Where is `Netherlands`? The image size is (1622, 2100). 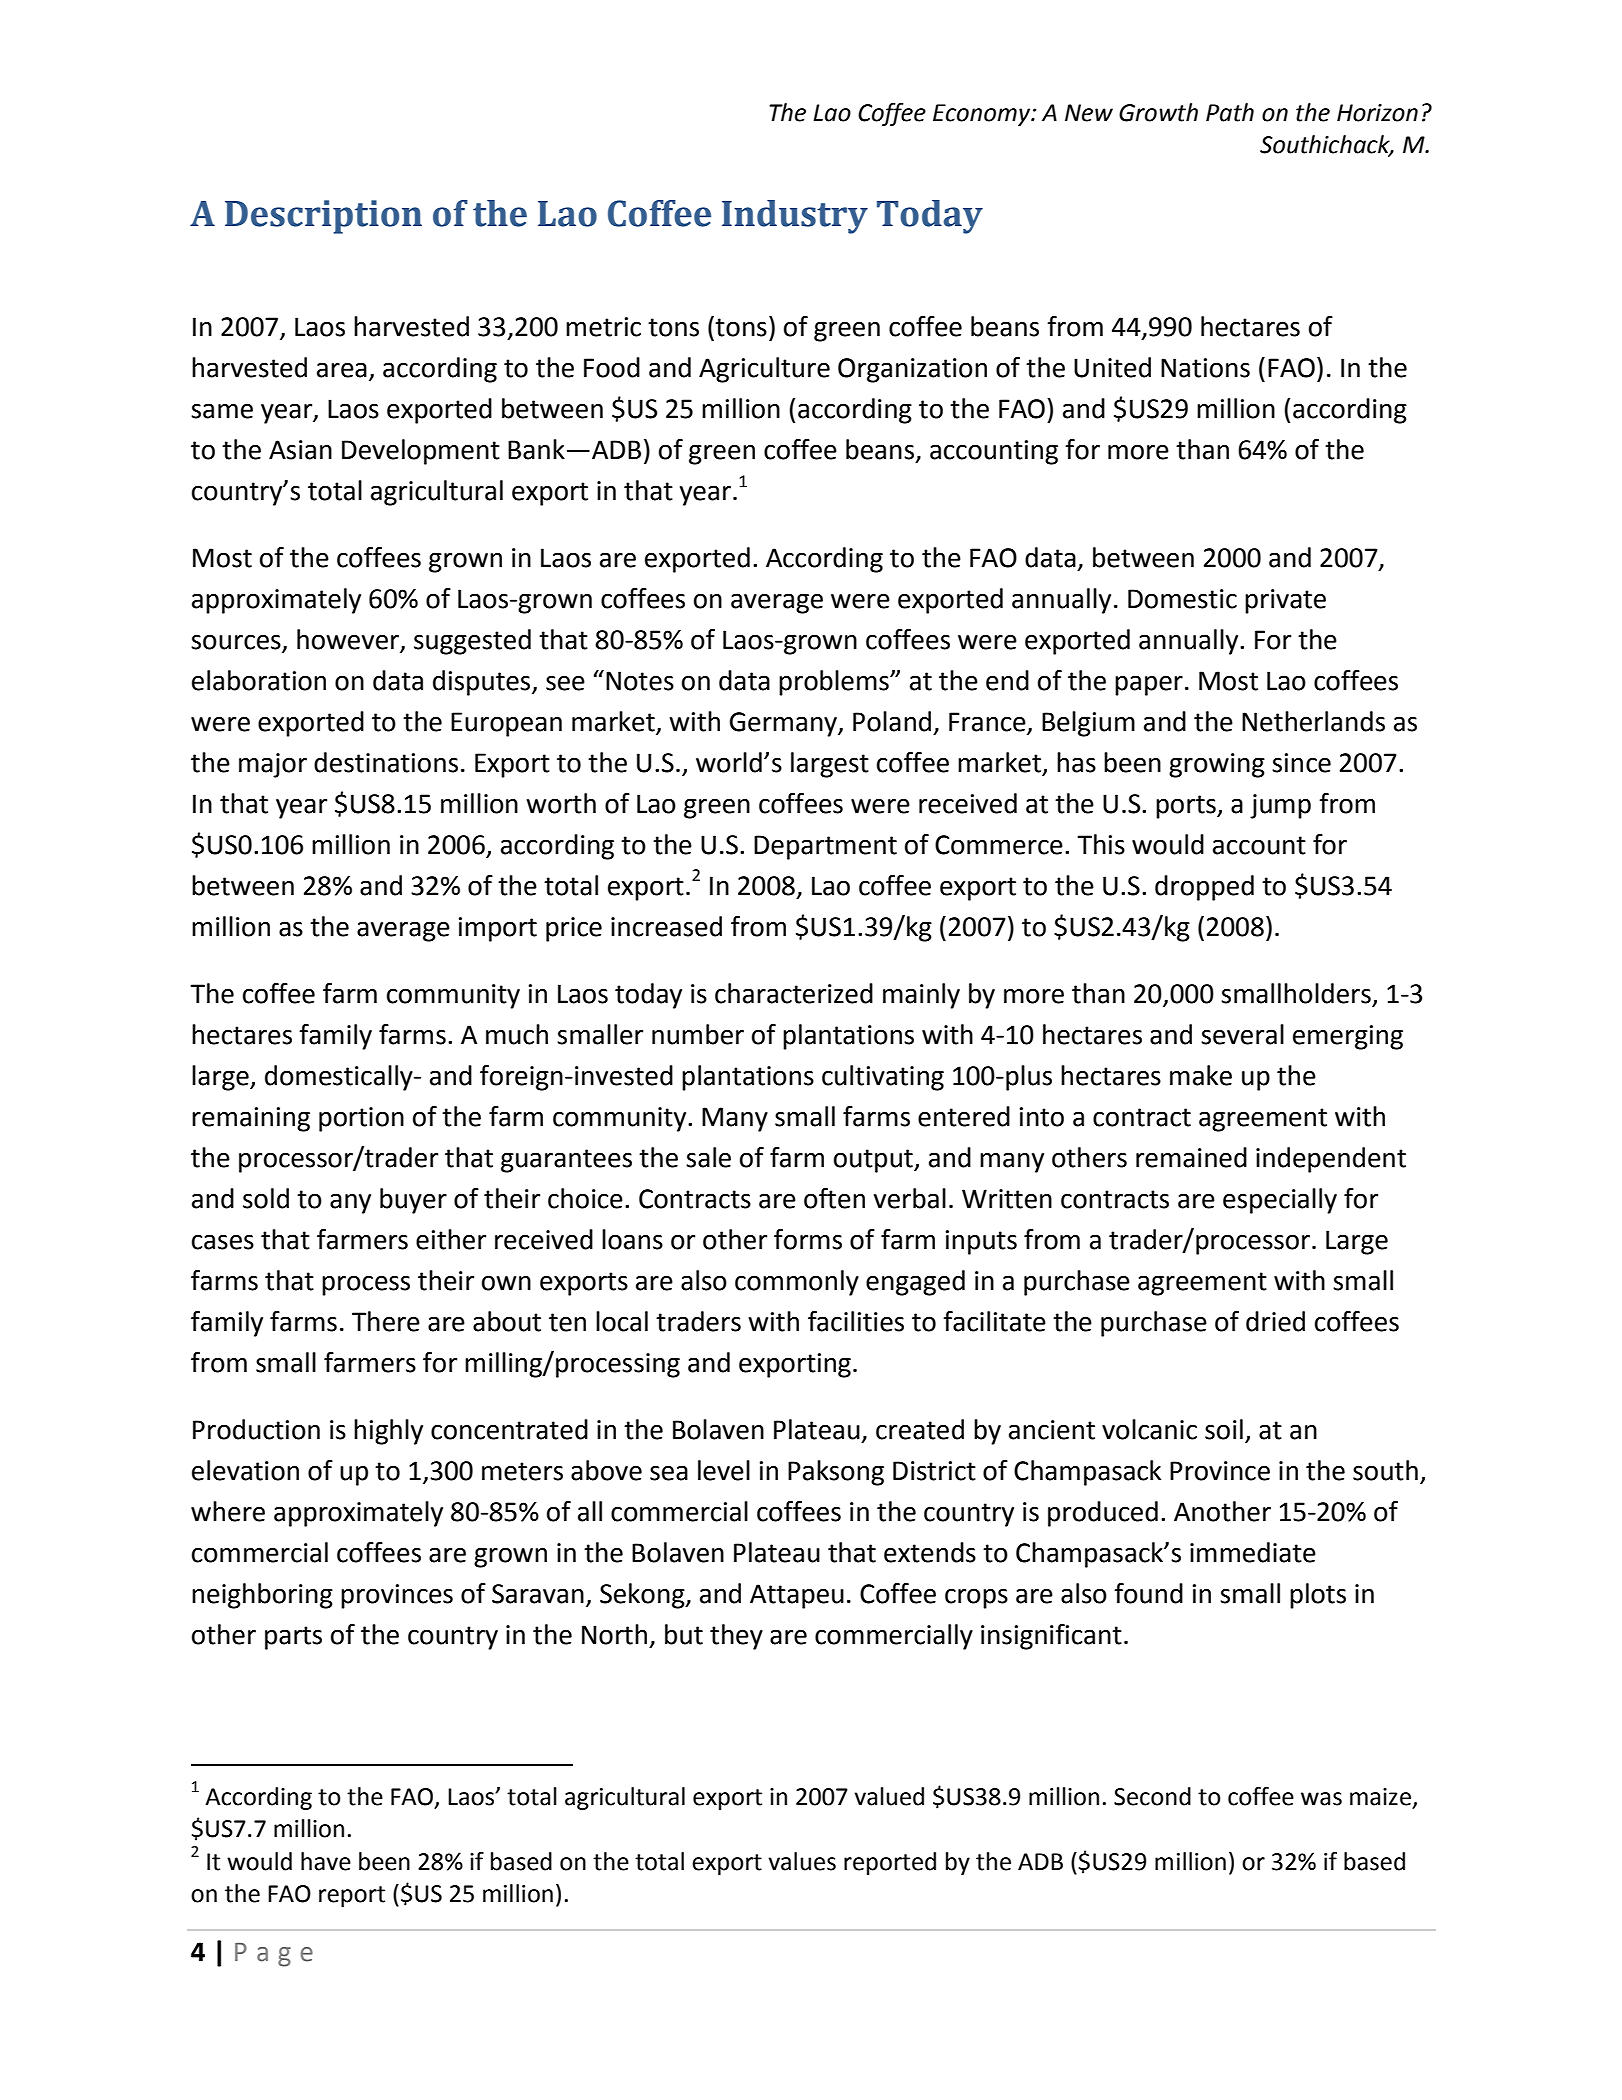 Netherlands is located at coordinates (1313, 721).
